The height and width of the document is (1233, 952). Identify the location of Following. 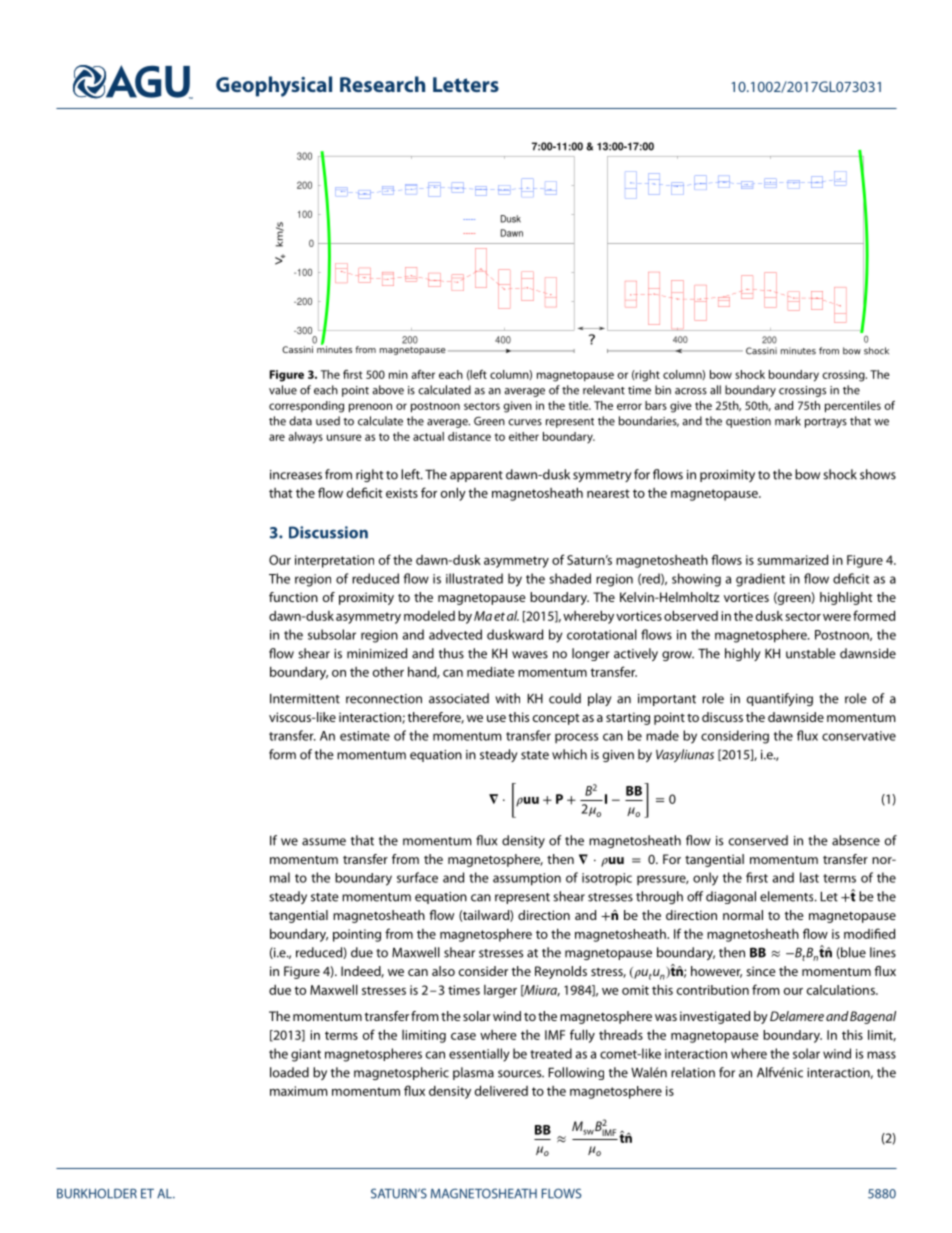
(576, 1073).
